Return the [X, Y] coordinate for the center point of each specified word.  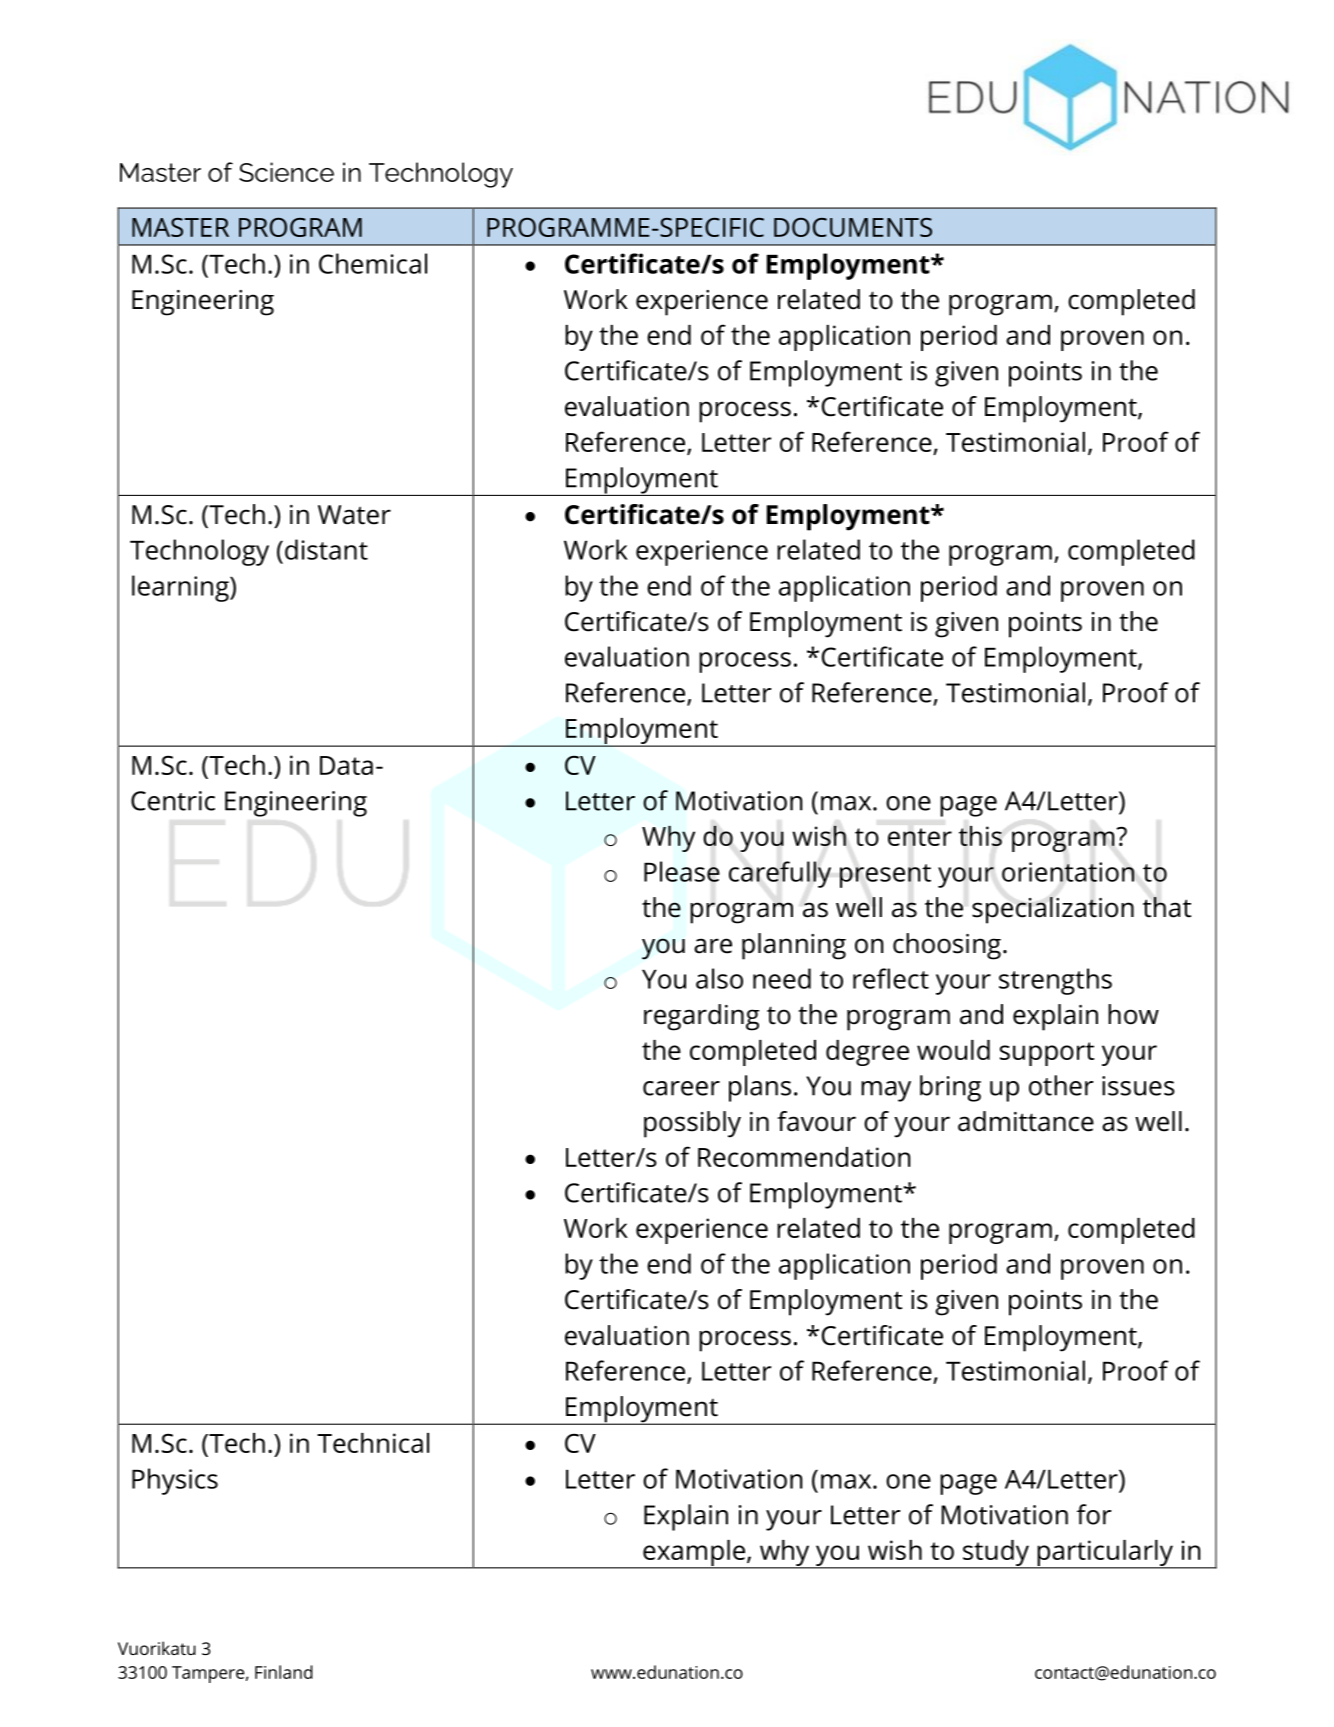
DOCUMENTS [853, 227]
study [996, 1554]
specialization [1053, 910]
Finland [284, 1672]
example [694, 1554]
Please [682, 871]
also [719, 978]
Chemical [373, 263]
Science [286, 172]
